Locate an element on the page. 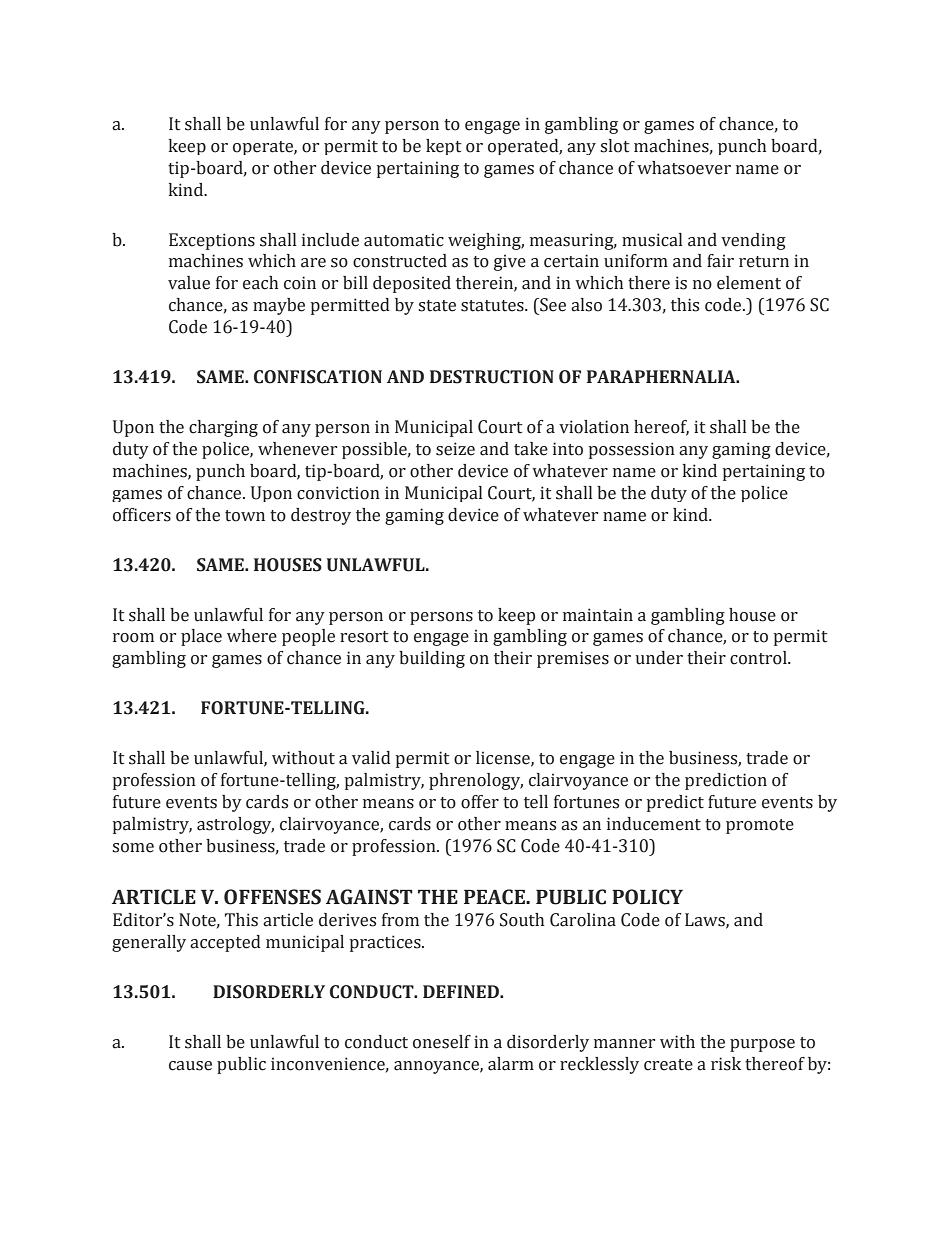  PEACE is located at coordinates (496, 897).
